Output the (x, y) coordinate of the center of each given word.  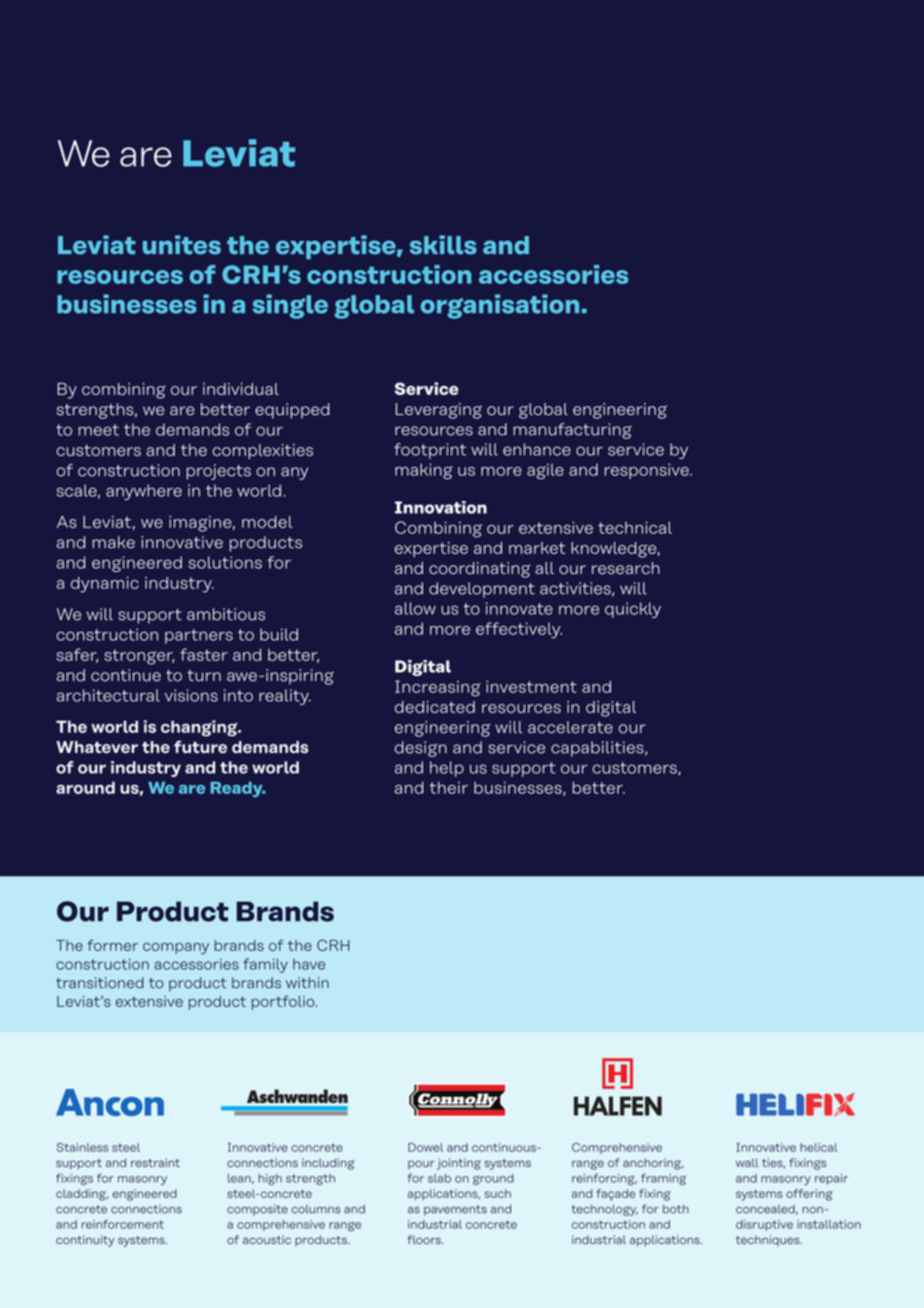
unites (182, 245)
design (421, 749)
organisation (499, 306)
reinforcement (123, 1224)
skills (443, 245)
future (200, 746)
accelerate (570, 727)
